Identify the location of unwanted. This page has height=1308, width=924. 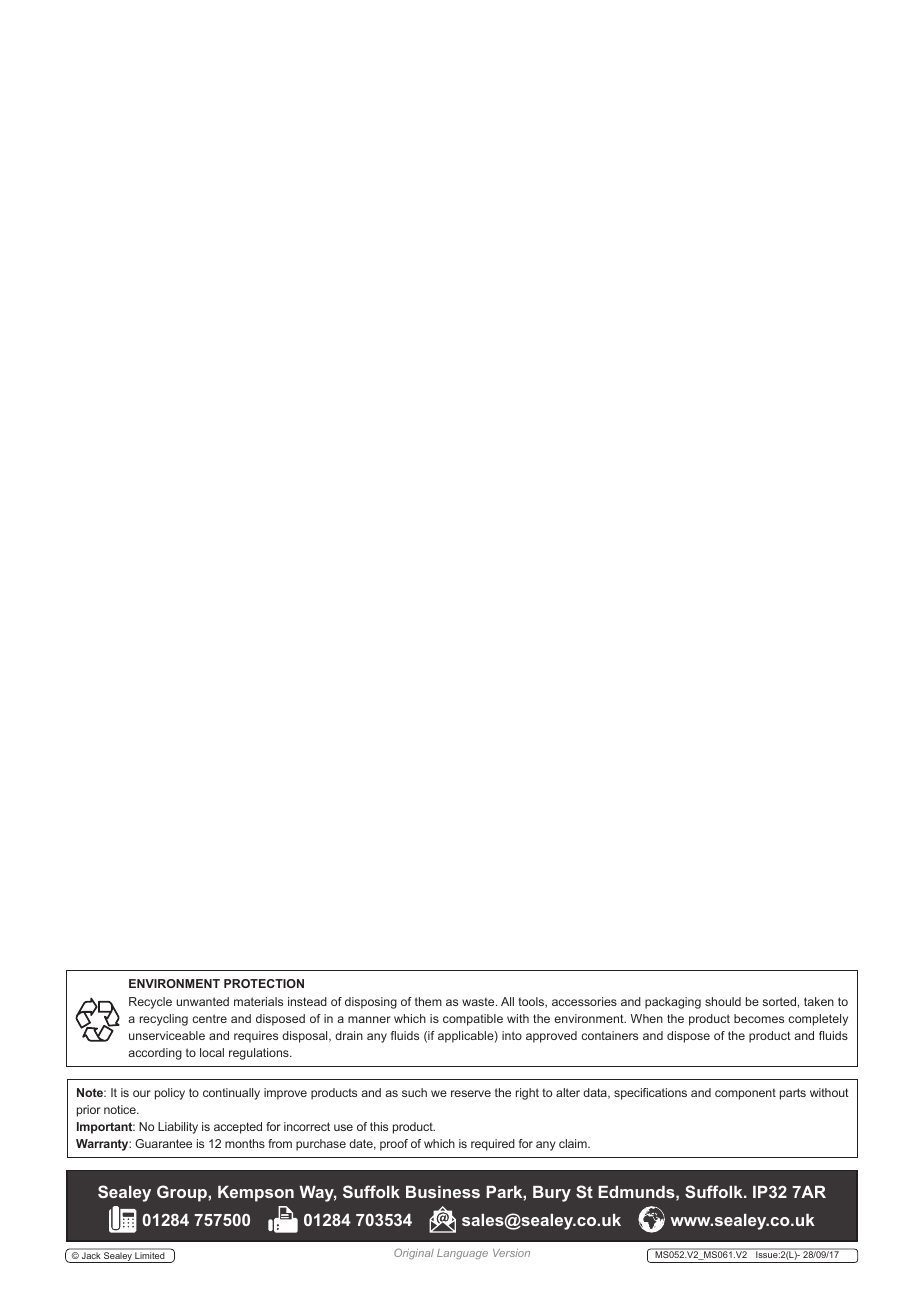
(203, 1001).
